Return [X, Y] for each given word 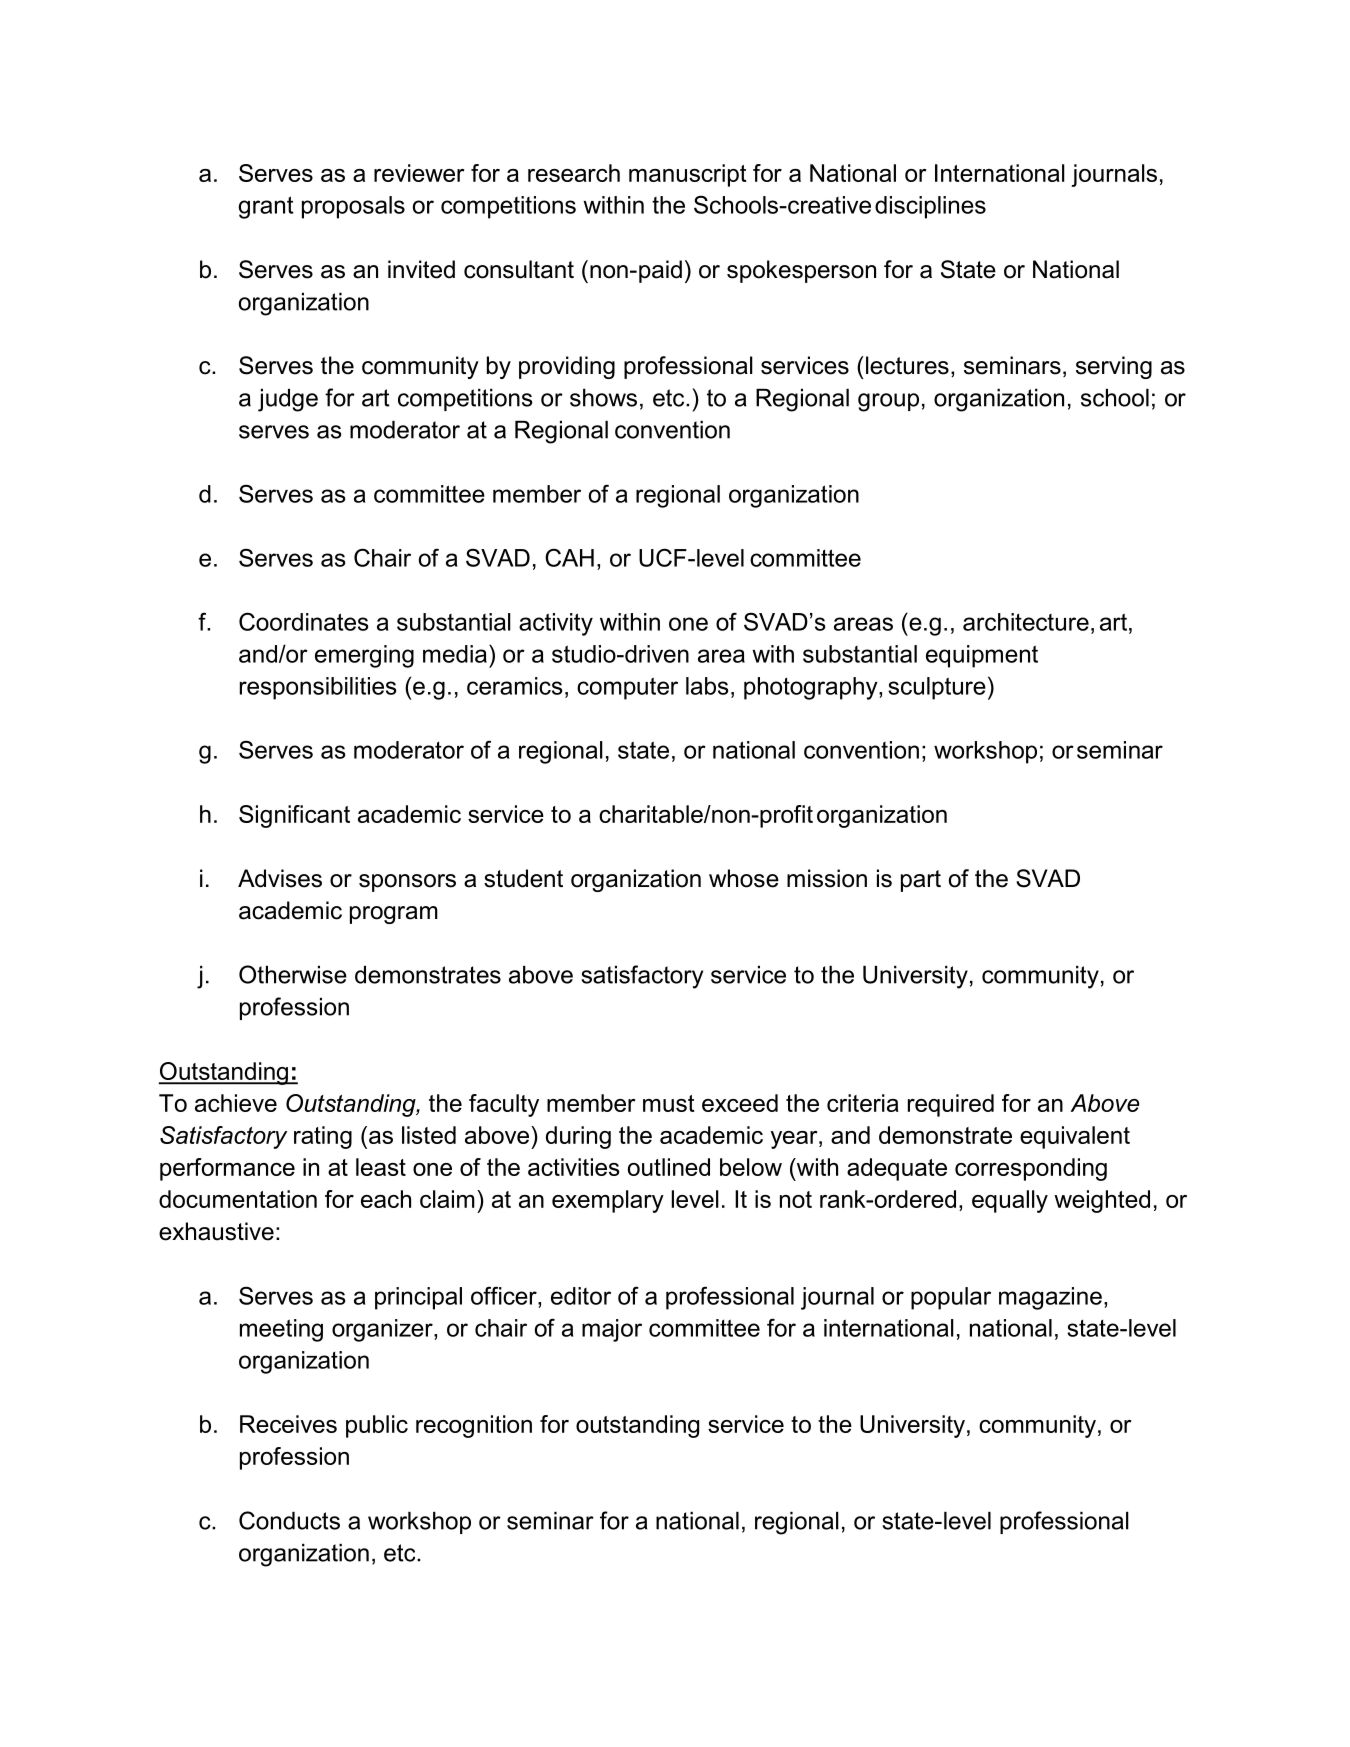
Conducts [289, 1520]
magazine [1050, 1298]
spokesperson [801, 271]
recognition [474, 1426]
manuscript [688, 175]
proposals [353, 207]
